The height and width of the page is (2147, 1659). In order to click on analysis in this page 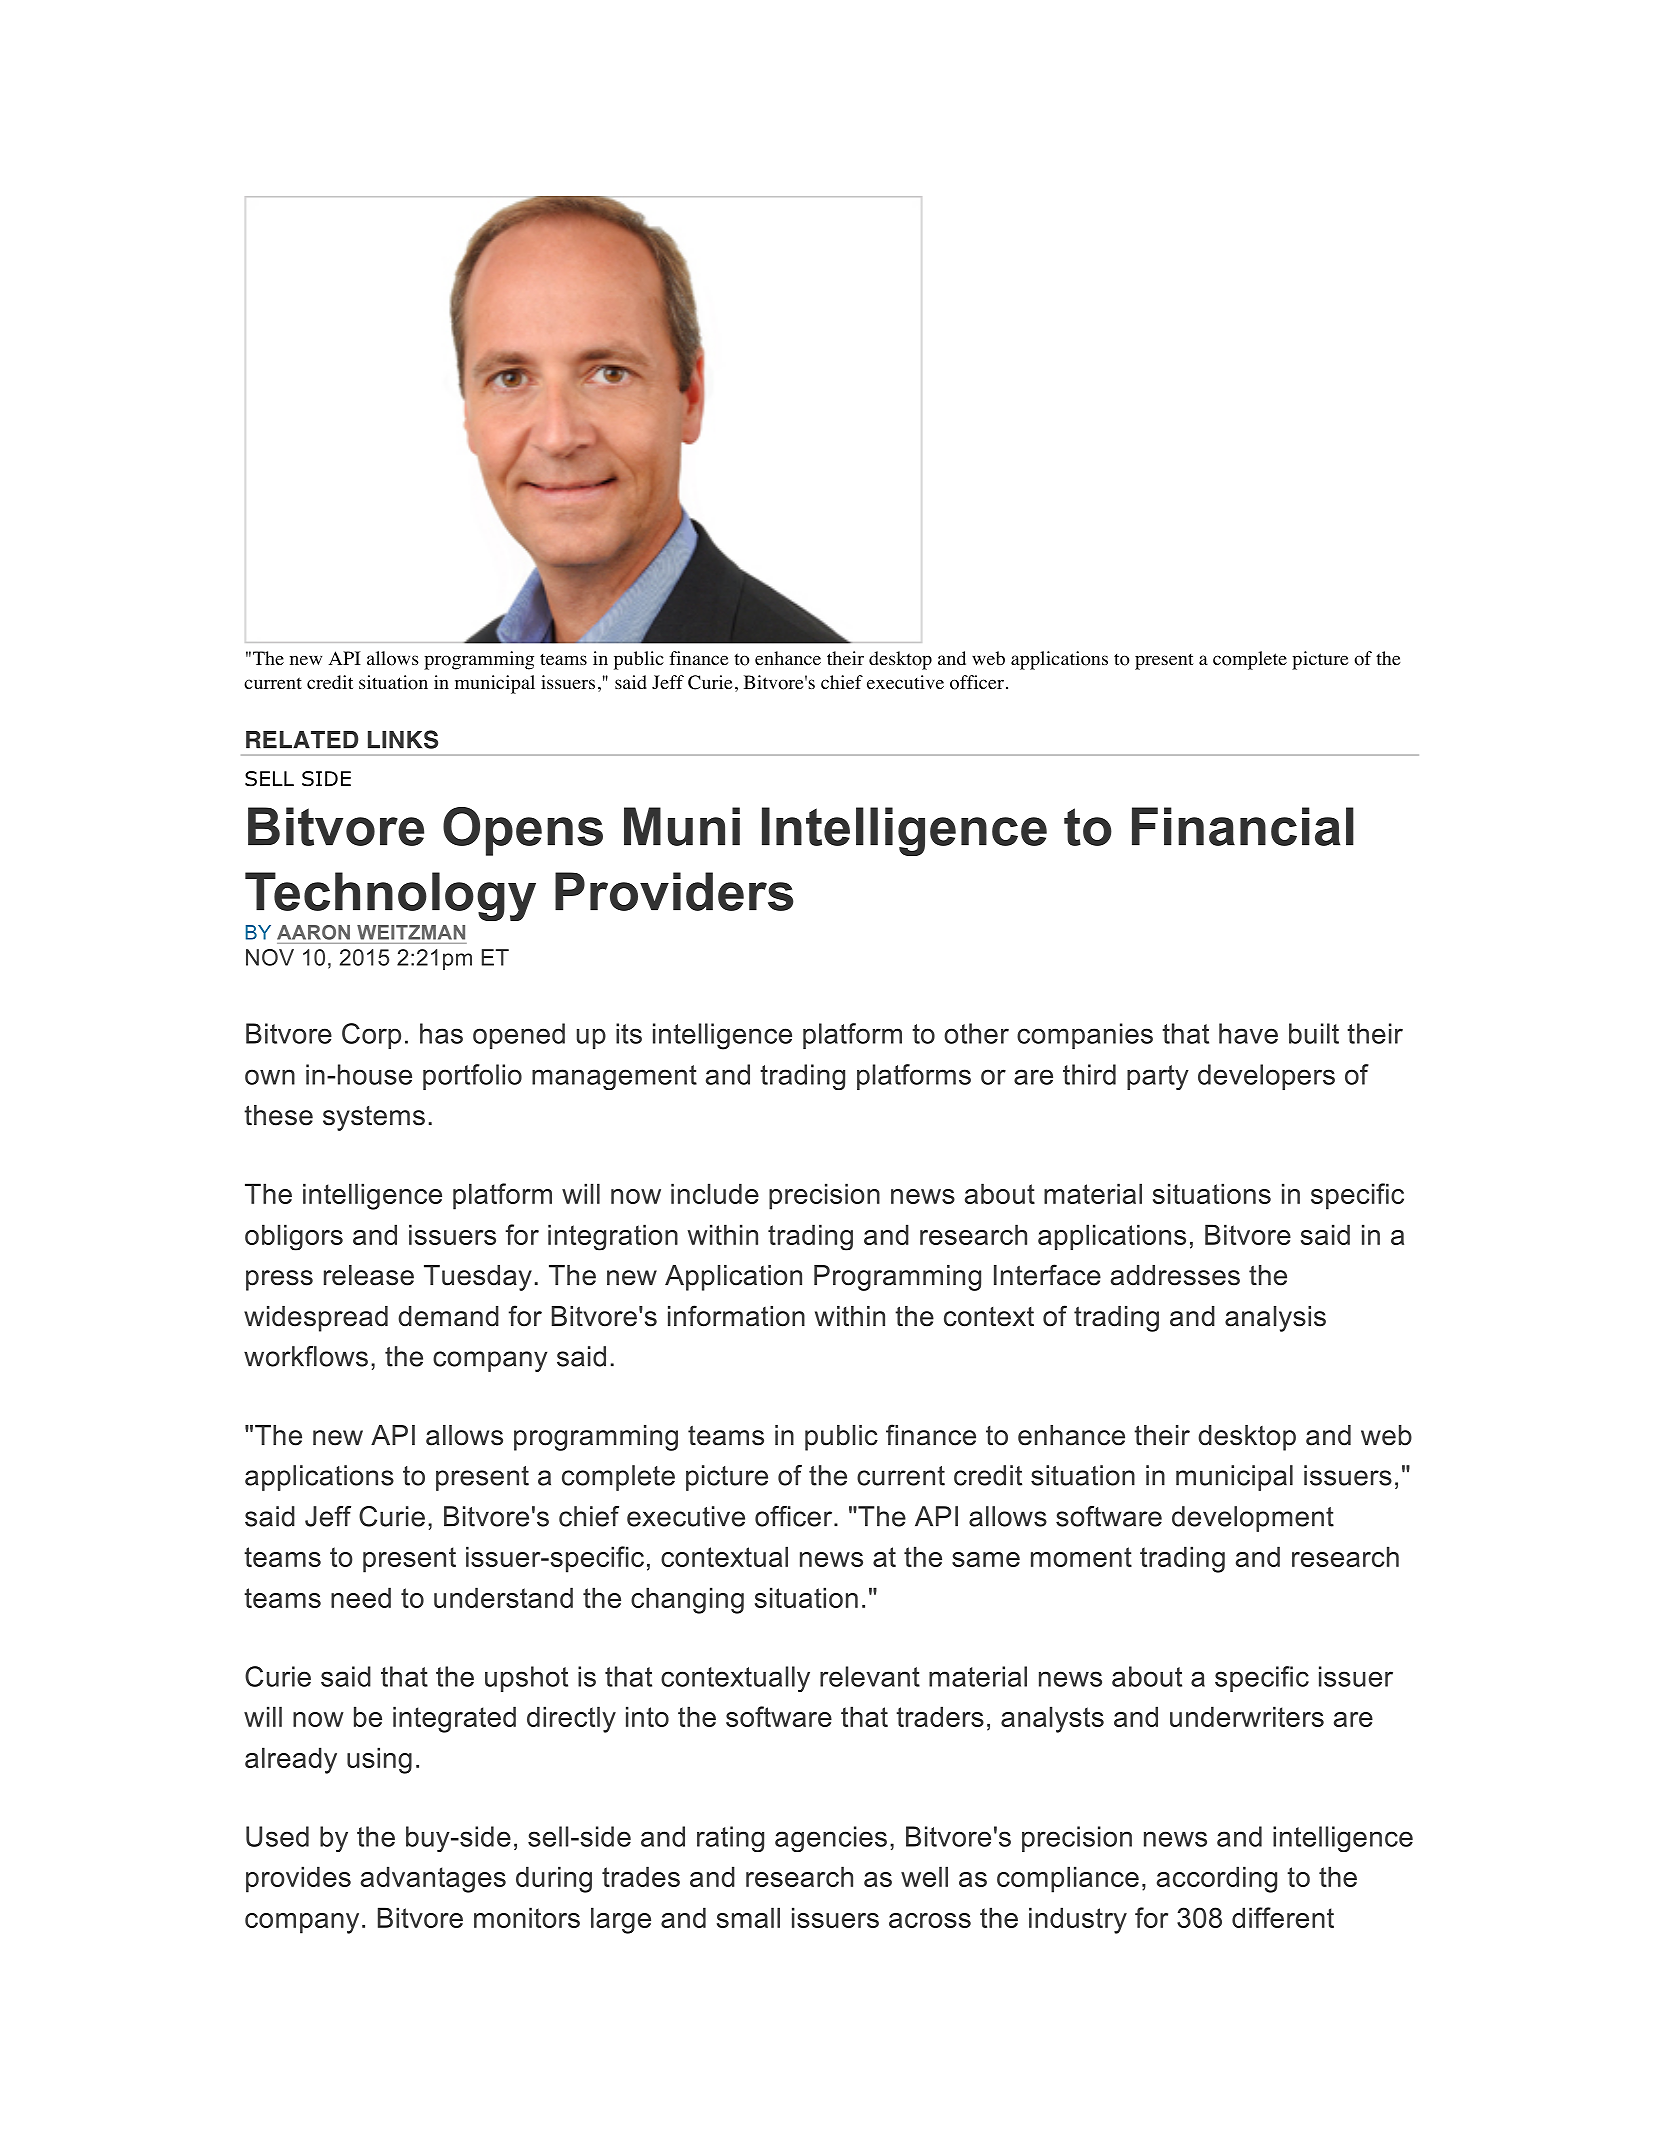, I will do `click(1275, 1319)`.
